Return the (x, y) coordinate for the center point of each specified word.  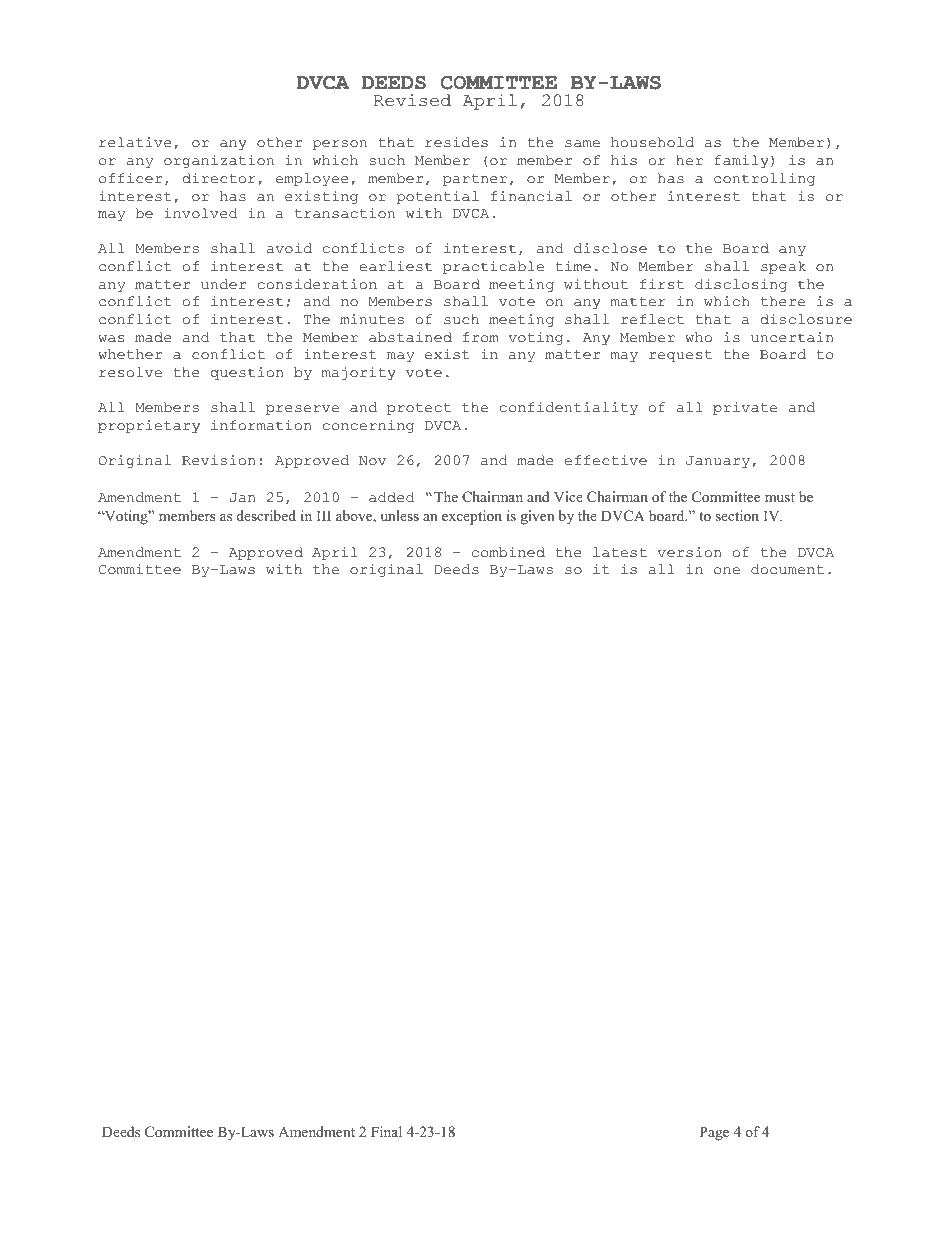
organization (219, 161)
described (266, 515)
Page (714, 1133)
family (742, 161)
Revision (218, 460)
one (727, 571)
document (787, 569)
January (718, 462)
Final (386, 1131)
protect (419, 409)
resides (456, 142)
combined (508, 552)
